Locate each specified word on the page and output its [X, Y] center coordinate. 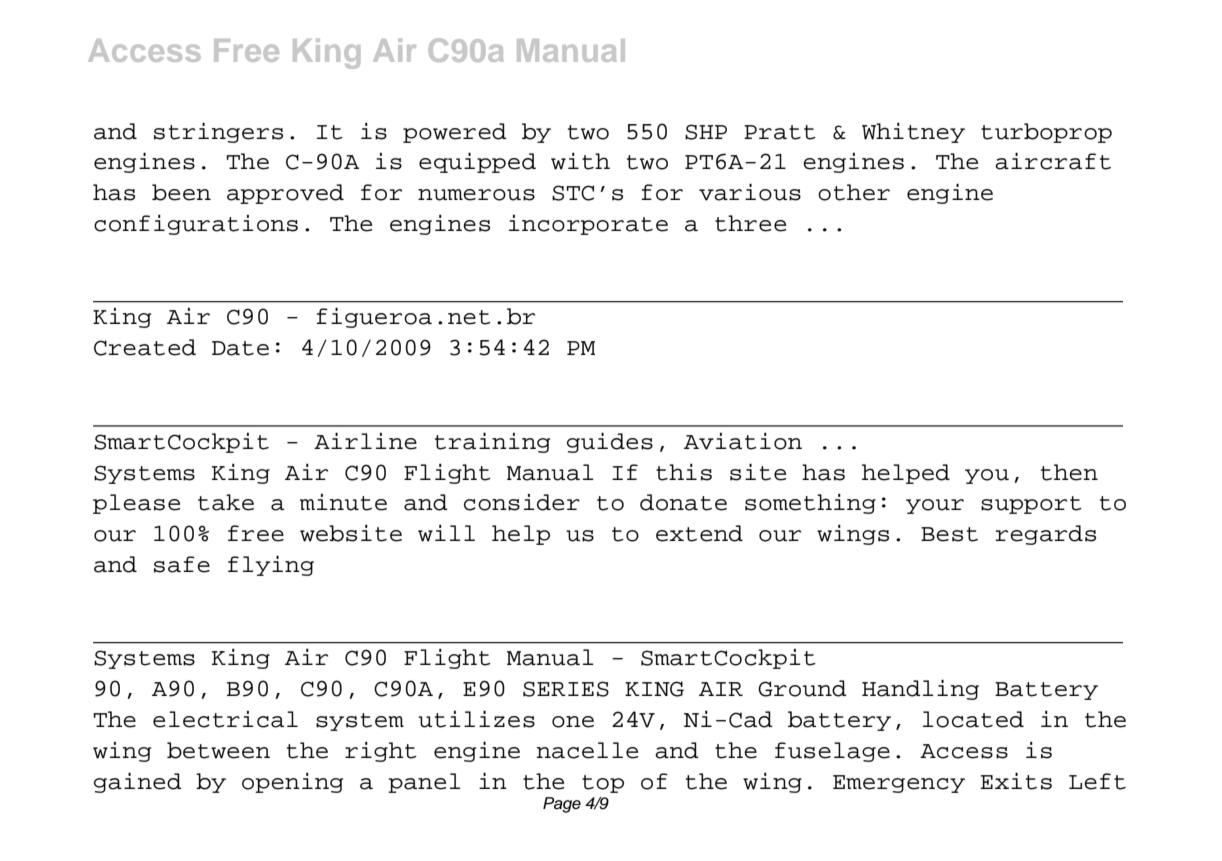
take [226, 502]
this [684, 472]
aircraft [1053, 161]
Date [240, 348]
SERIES [566, 689]
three [750, 223]
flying [271, 565]
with [580, 161]
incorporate [588, 225]
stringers [218, 132]
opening [292, 783]
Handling [920, 689]
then [1069, 472]
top [603, 784]
